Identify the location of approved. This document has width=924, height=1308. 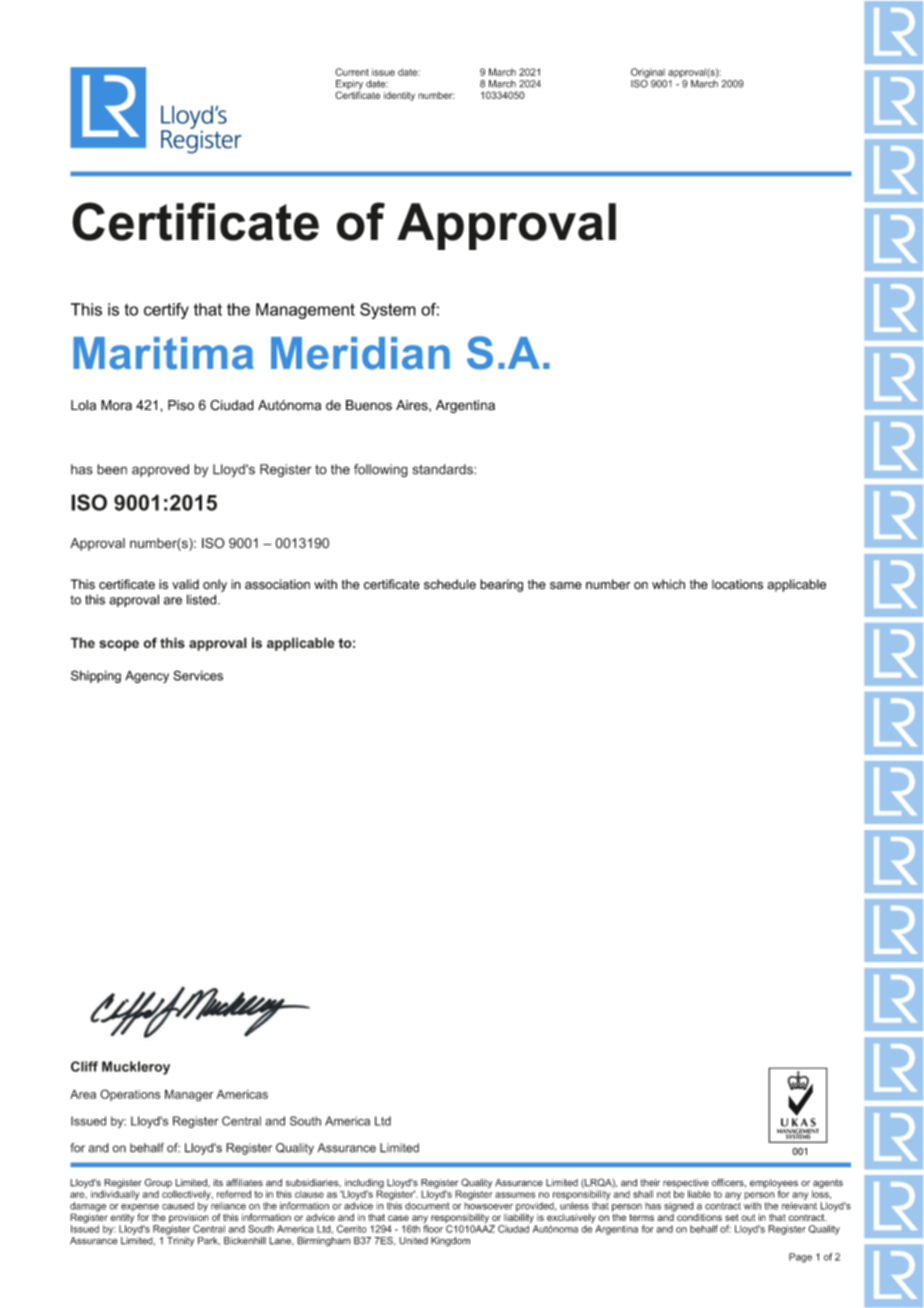
(160, 470).
